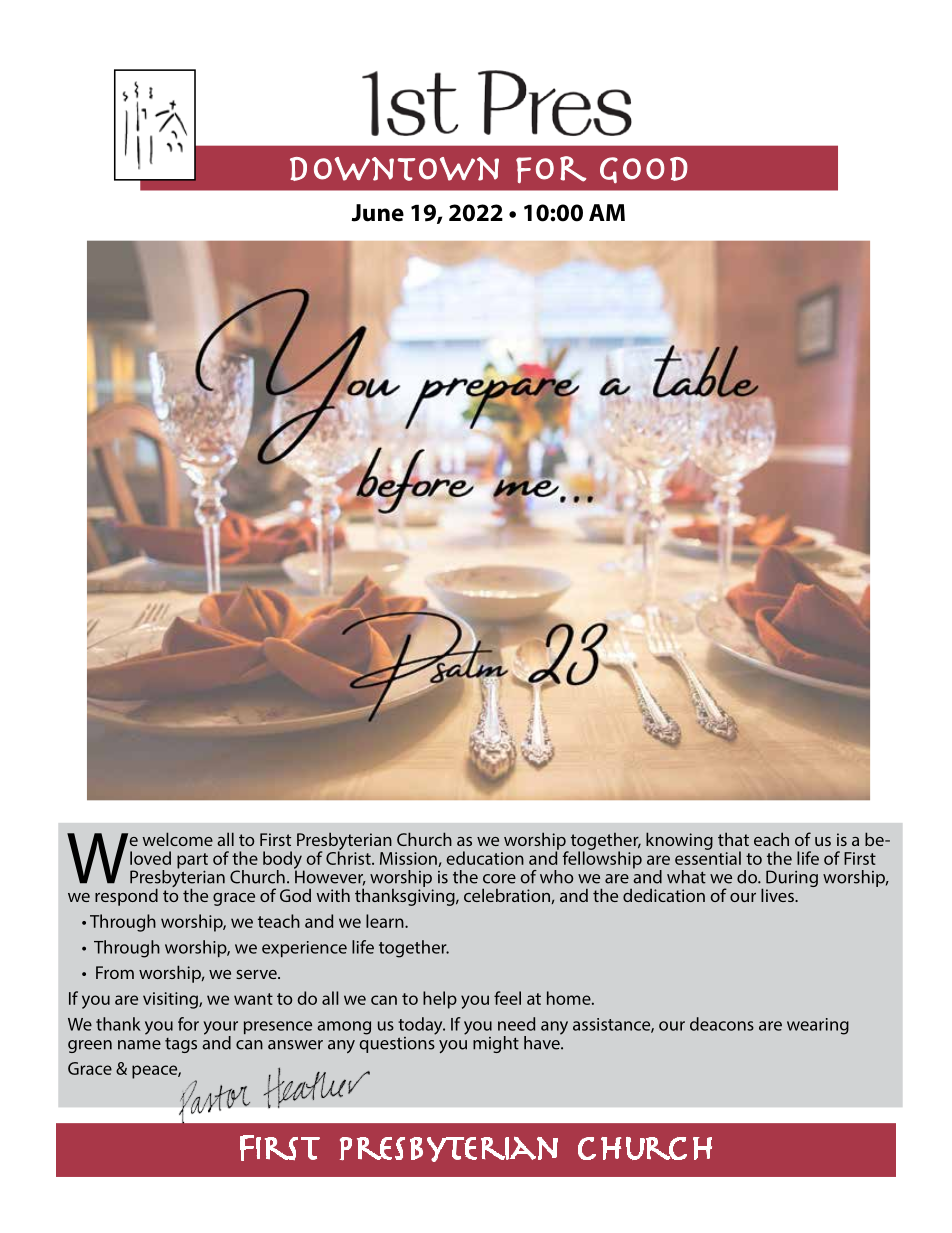  I want to click on knowing, so click(679, 841).
